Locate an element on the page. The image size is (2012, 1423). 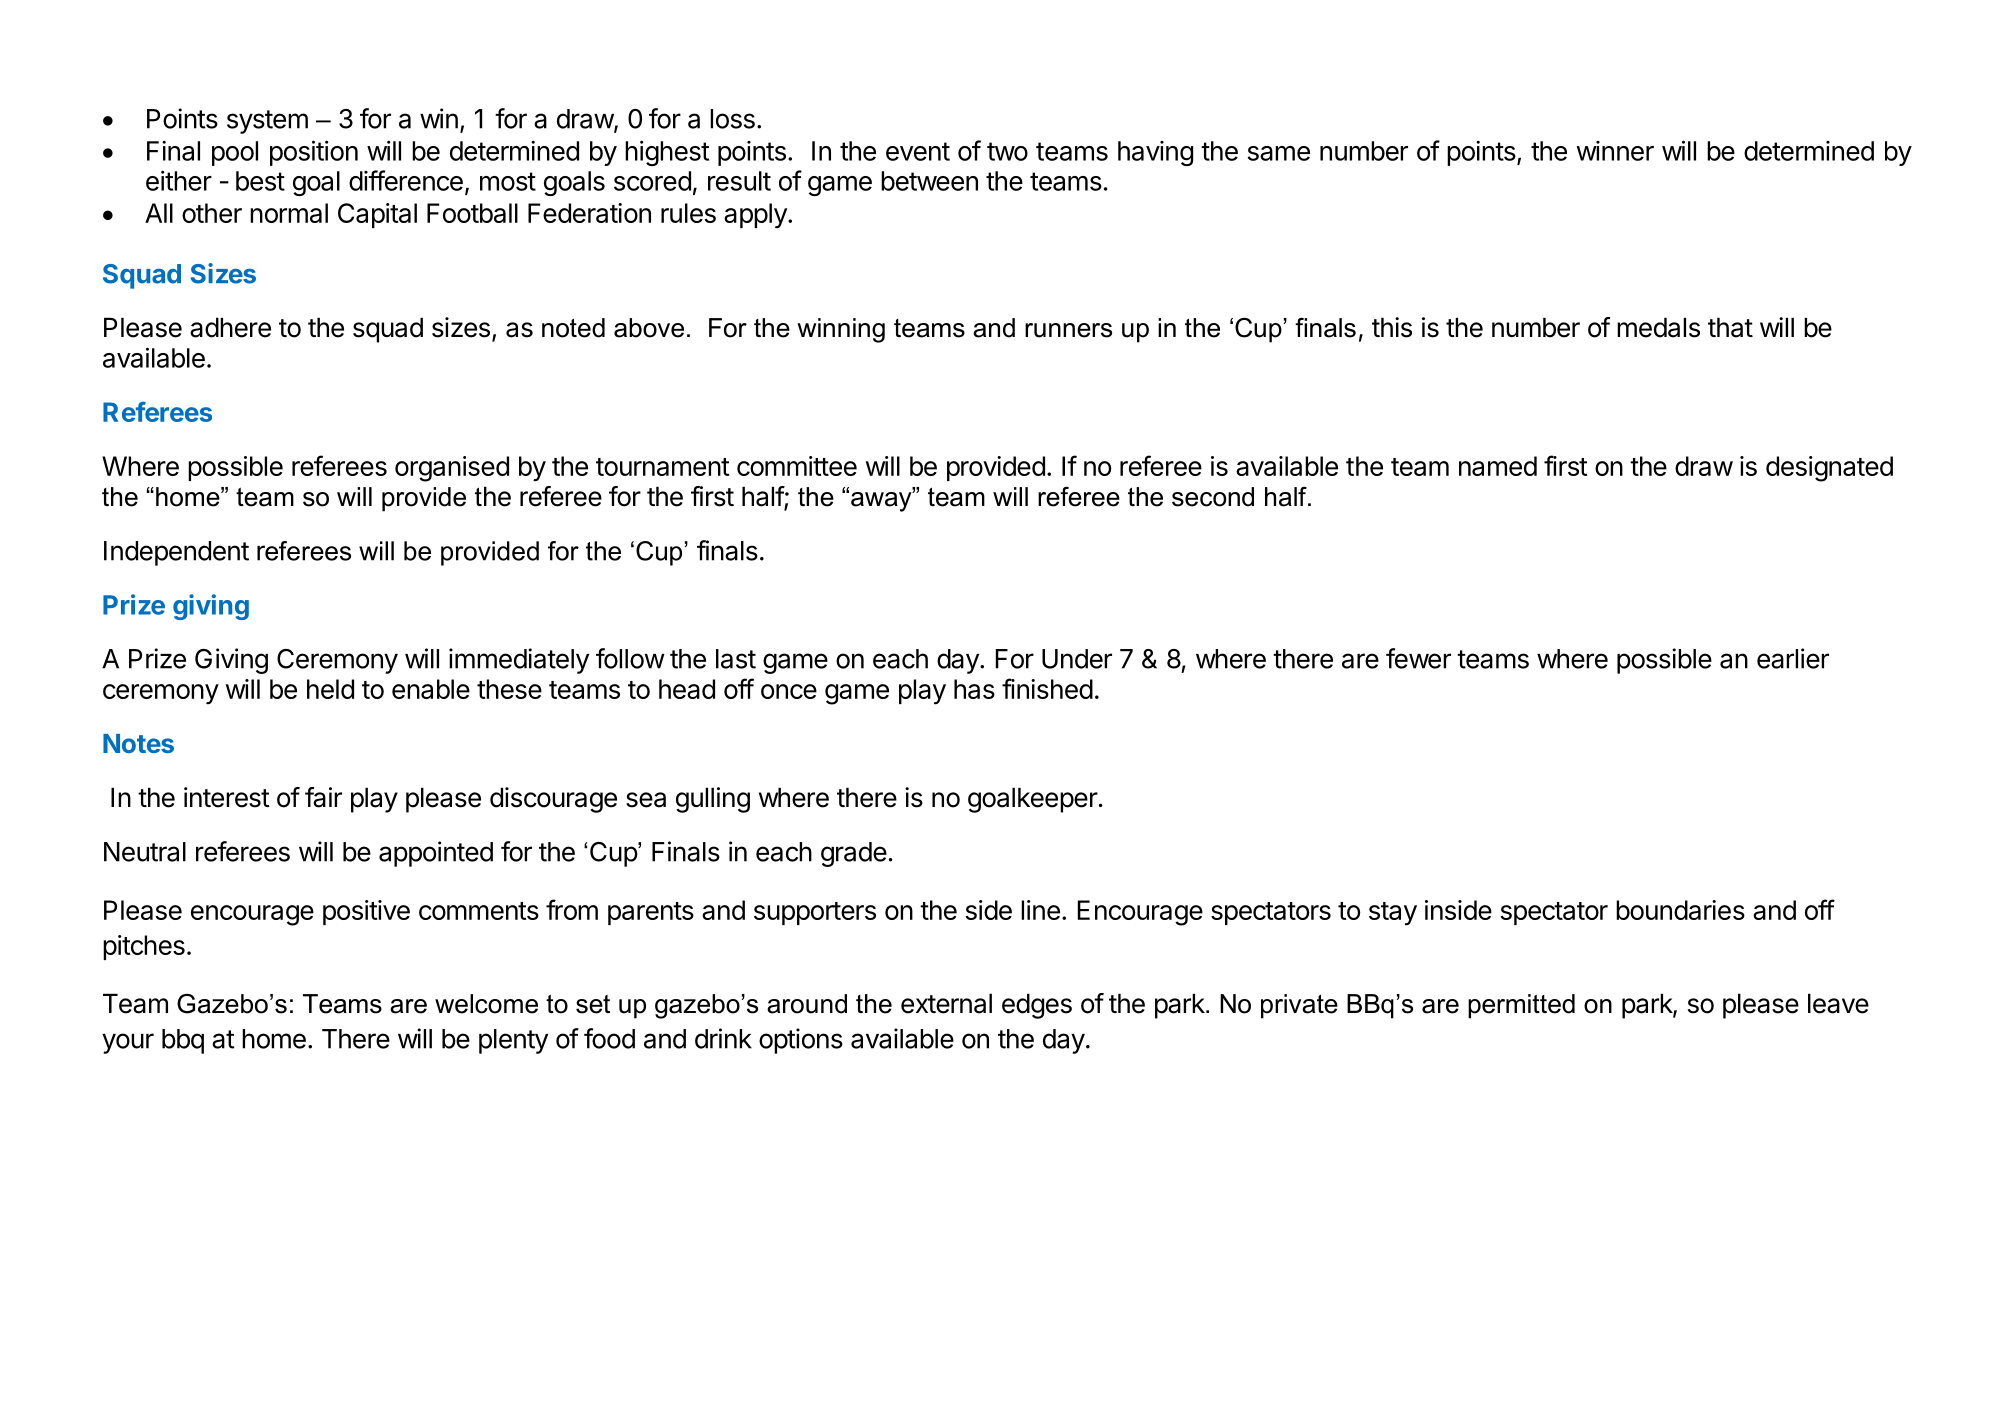
winner is located at coordinates (1615, 151).
